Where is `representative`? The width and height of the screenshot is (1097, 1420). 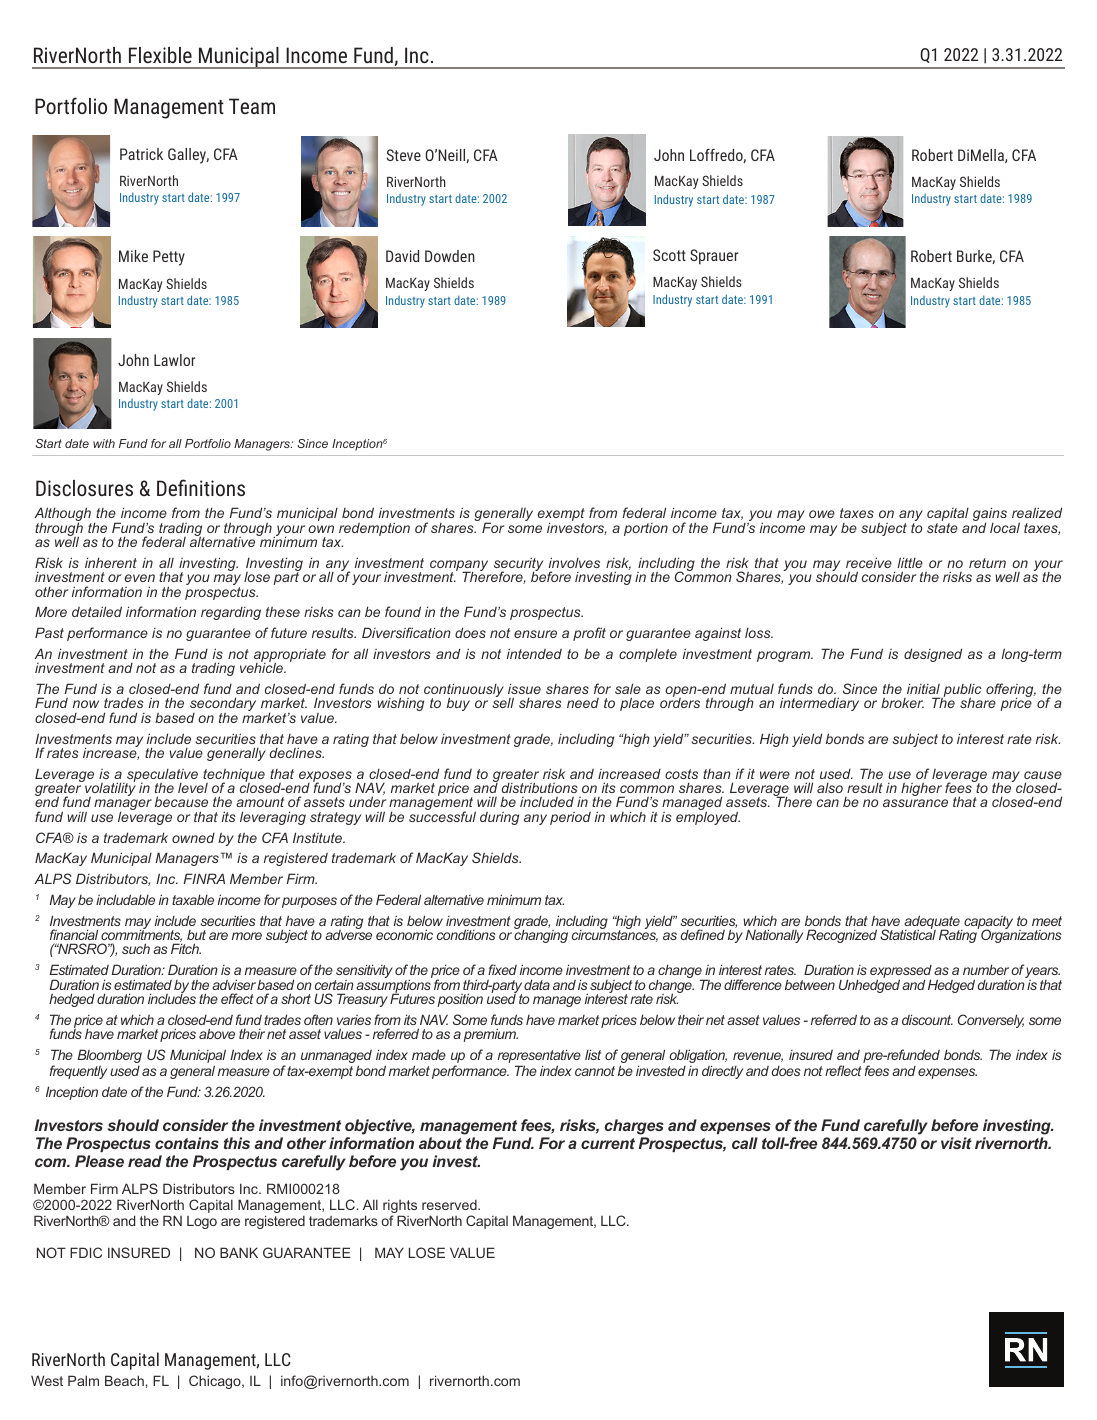 representative is located at coordinates (539, 1057).
